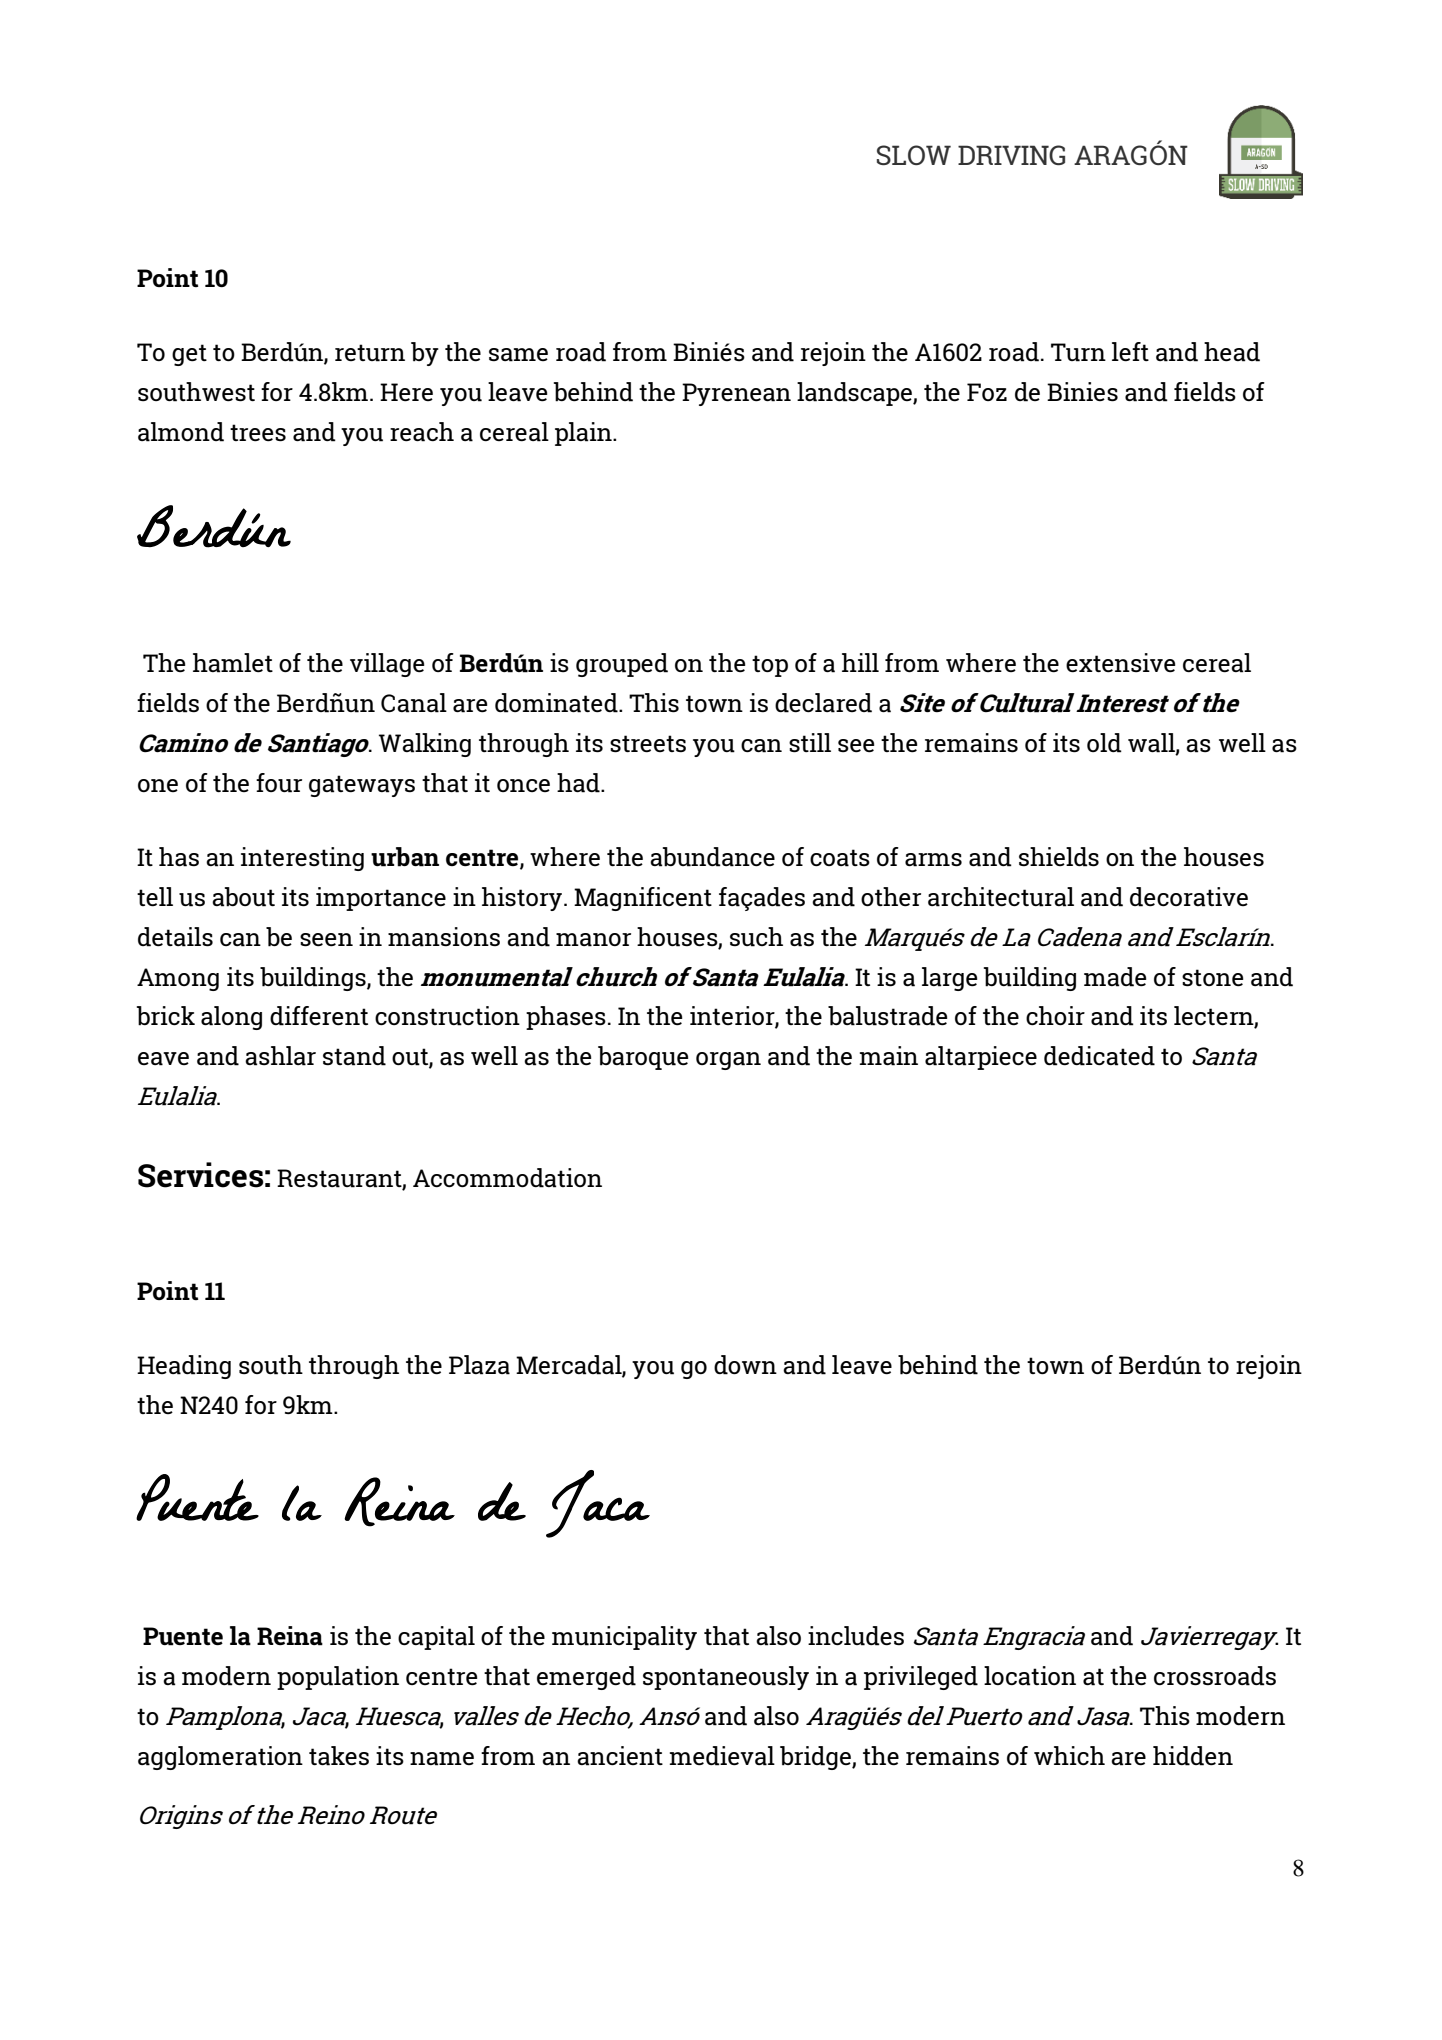 The image size is (1442, 2040). Describe the element at coordinates (1115, 977) in the screenshot. I see `made` at that location.
